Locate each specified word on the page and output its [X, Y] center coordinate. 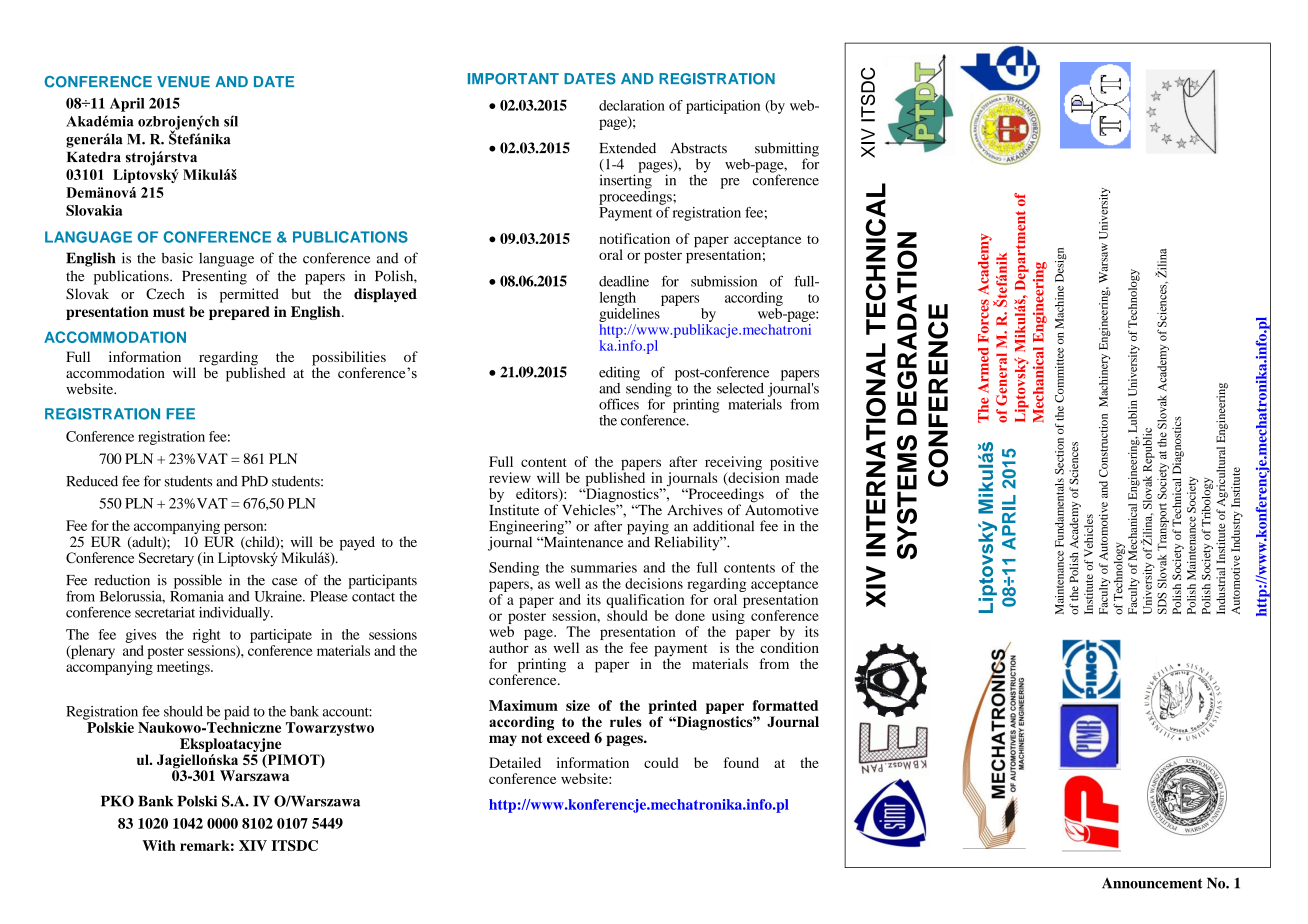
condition [789, 647]
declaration [632, 105]
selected [740, 388]
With [159, 845]
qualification [645, 601]
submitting [787, 150]
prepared [239, 313]
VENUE [183, 82]
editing [619, 374]
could [661, 762]
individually [235, 614]
